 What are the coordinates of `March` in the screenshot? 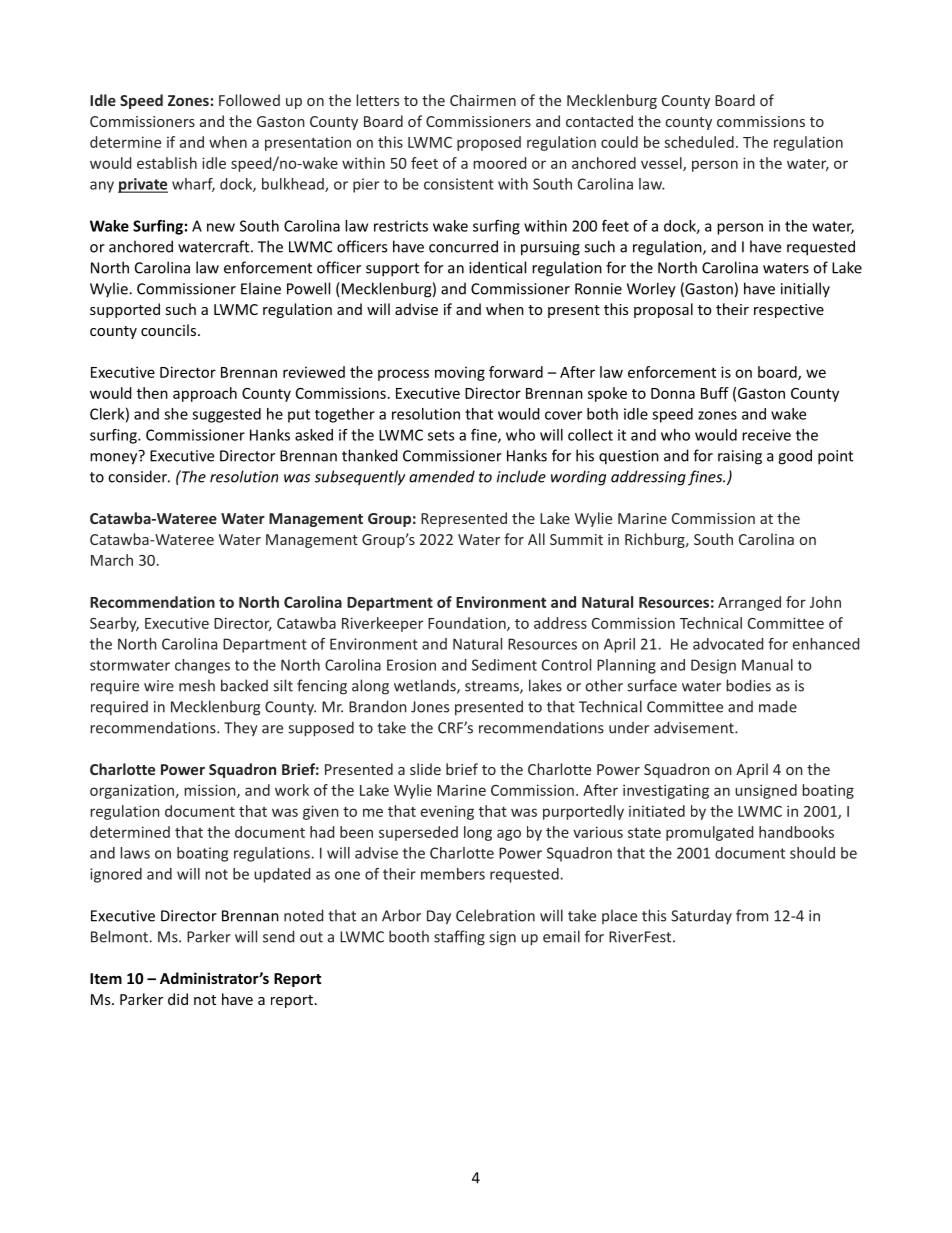 It's located at (112, 560).
